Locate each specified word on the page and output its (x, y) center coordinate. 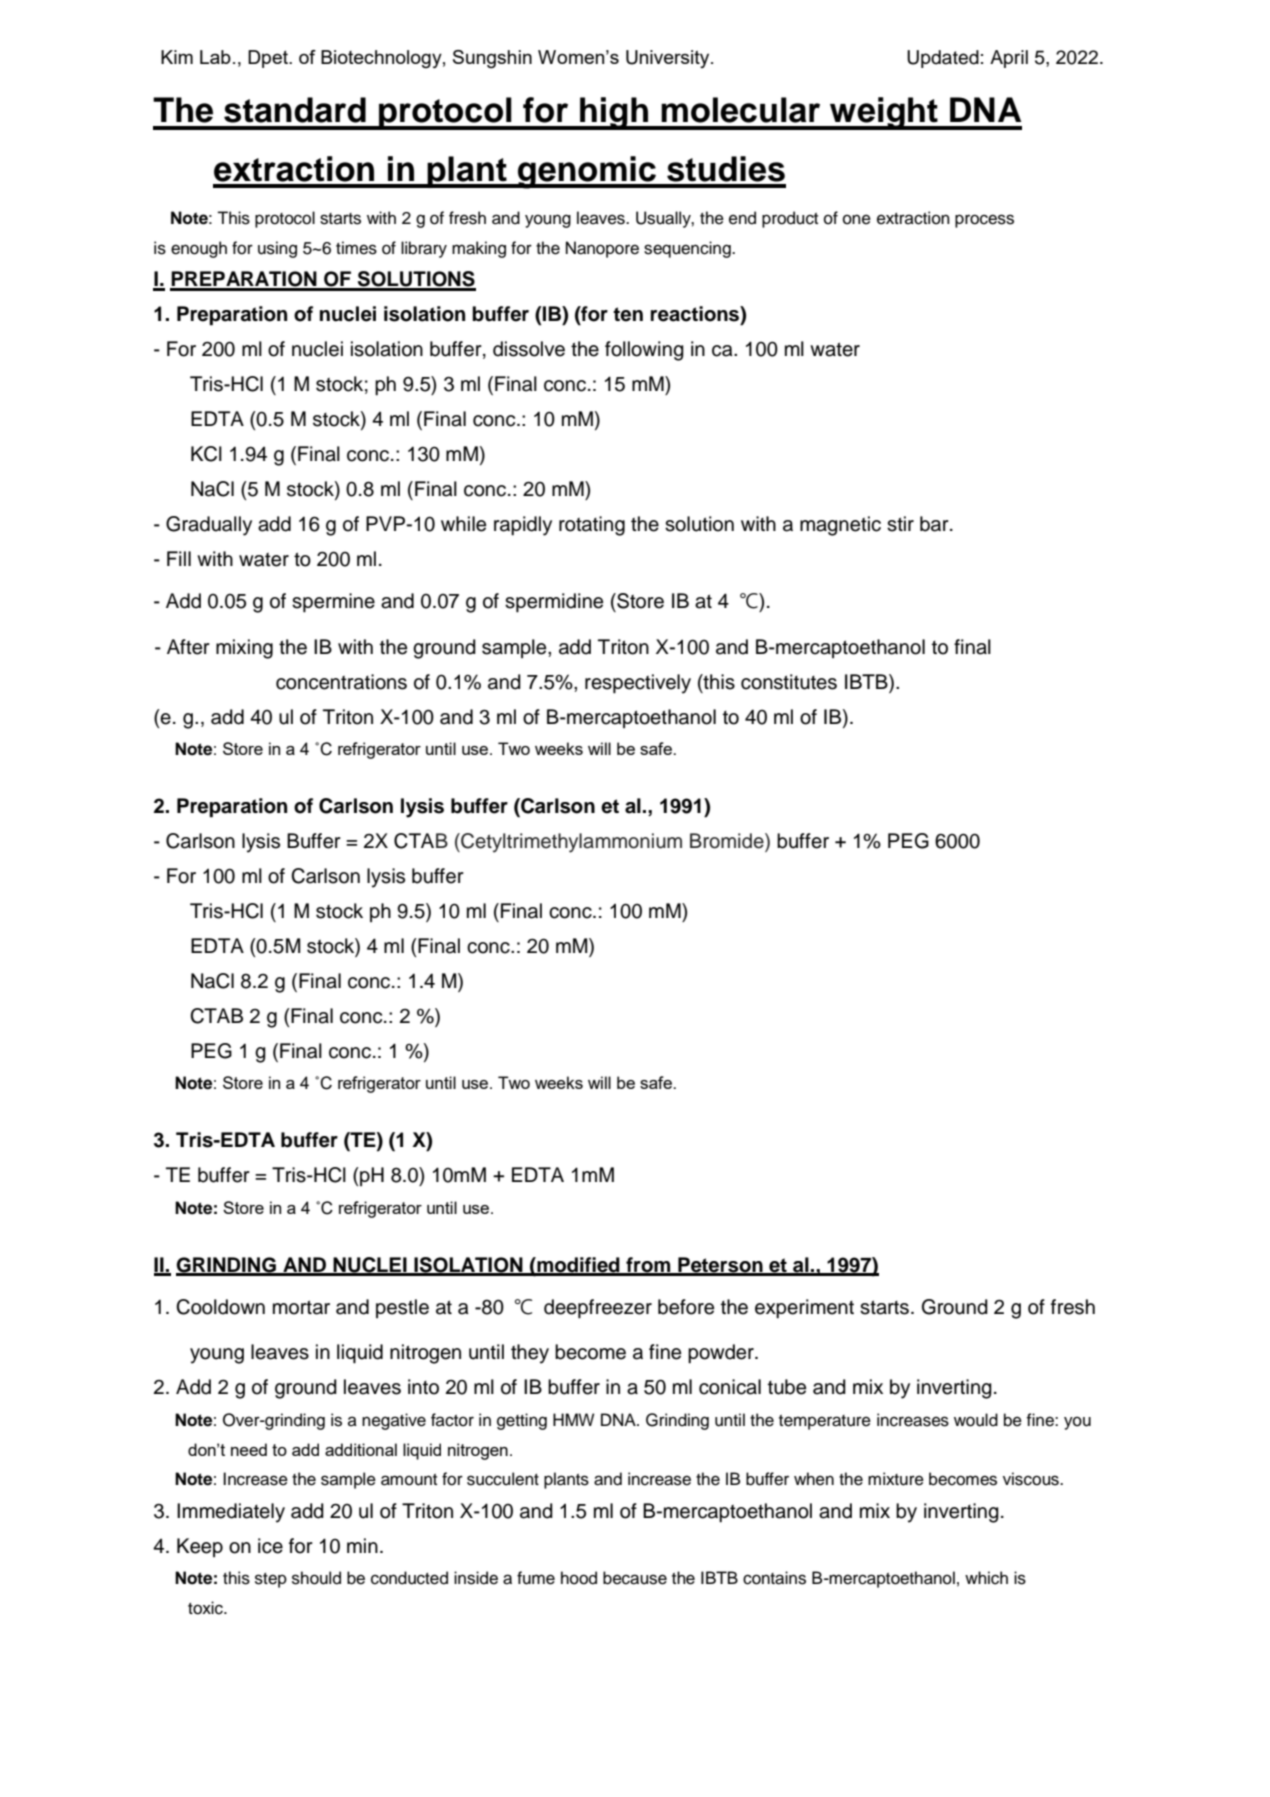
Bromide (728, 841)
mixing (244, 649)
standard (295, 110)
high (614, 113)
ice (270, 1546)
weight (884, 113)
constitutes (789, 682)
